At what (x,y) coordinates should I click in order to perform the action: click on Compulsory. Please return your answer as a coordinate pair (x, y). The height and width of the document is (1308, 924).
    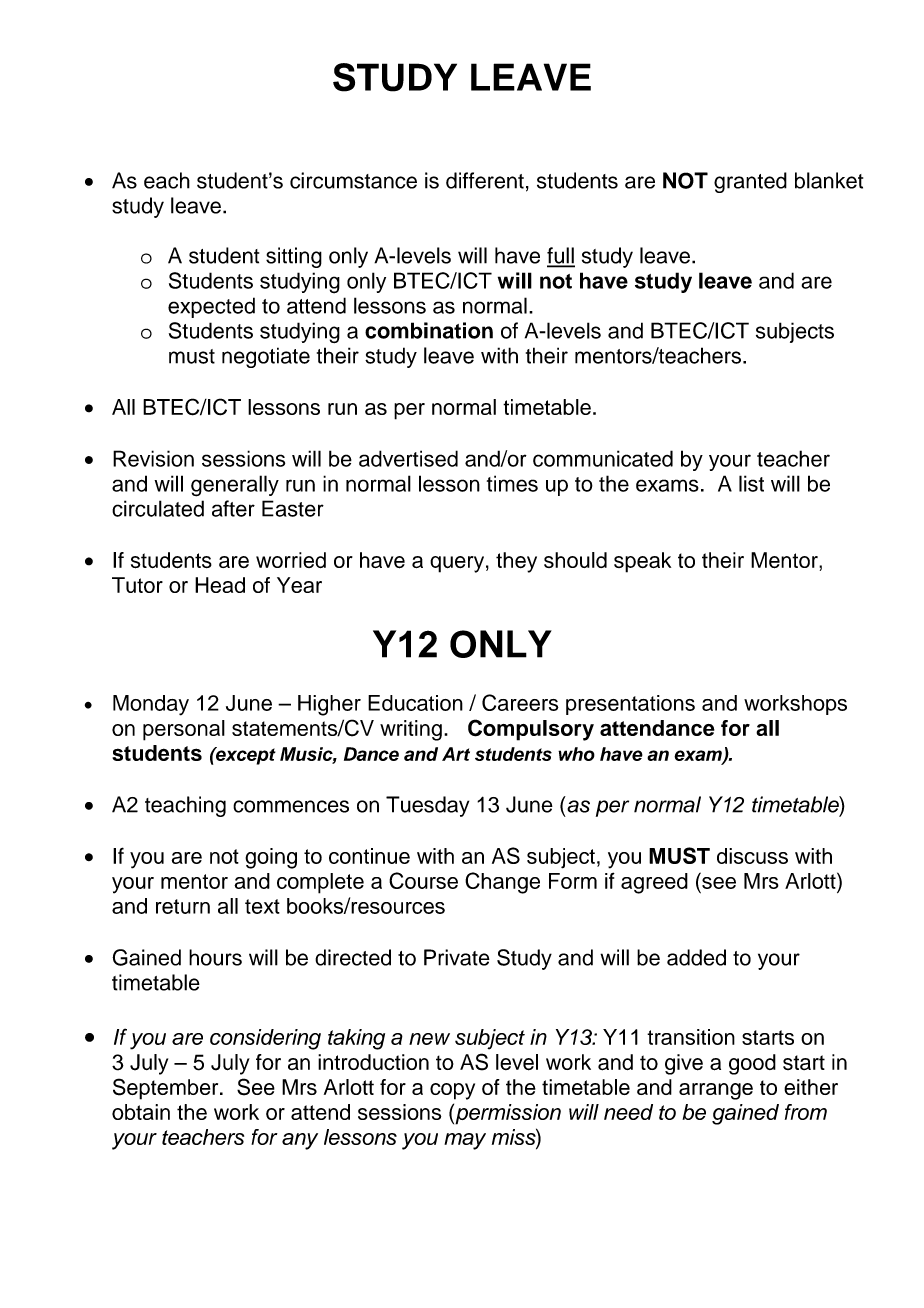
    Looking at the image, I should click on (531, 730).
